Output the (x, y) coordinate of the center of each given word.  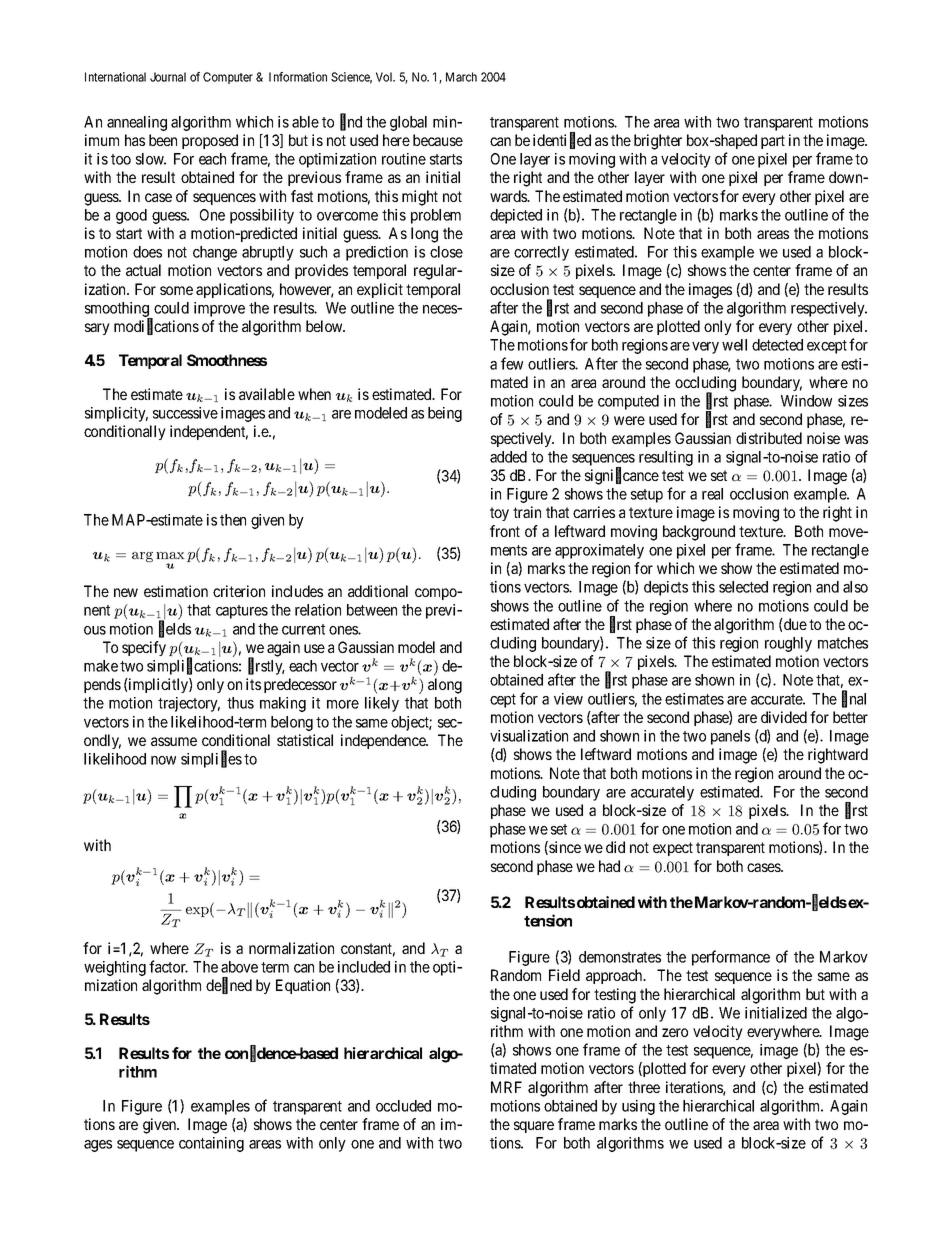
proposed (210, 141)
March (461, 77)
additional (378, 591)
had (609, 866)
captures (242, 612)
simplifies (211, 760)
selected (743, 587)
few (512, 363)
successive (185, 413)
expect (673, 849)
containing (211, 1144)
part (773, 142)
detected (777, 345)
